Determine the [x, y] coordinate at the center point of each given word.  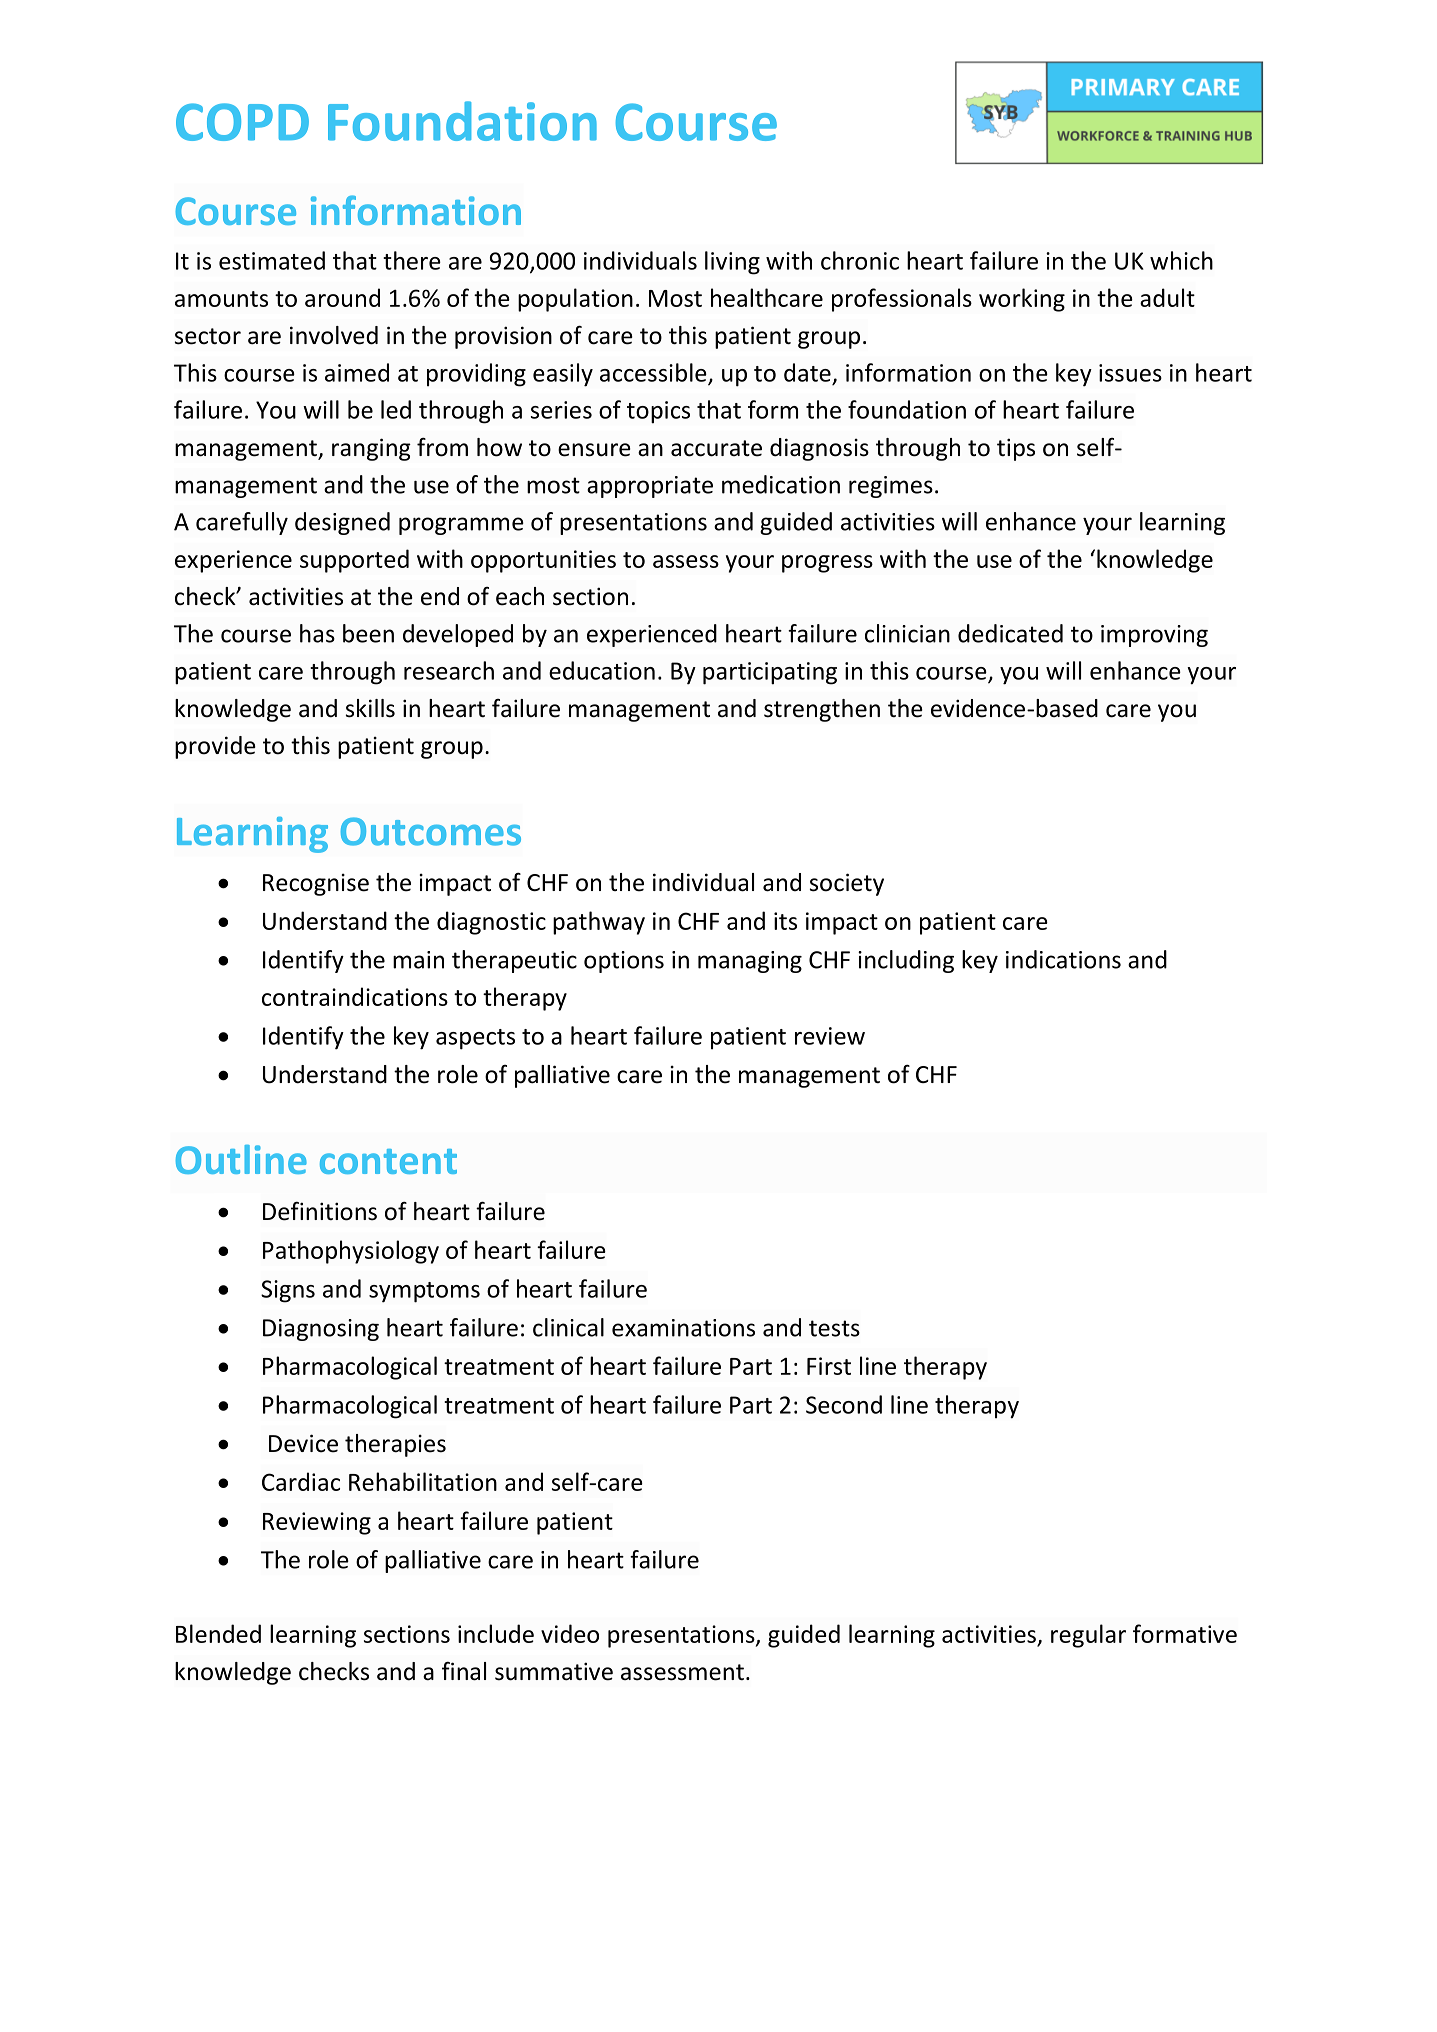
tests [834, 1328]
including [906, 961]
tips [1016, 449]
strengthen [822, 710]
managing [750, 962]
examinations [683, 1328]
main [418, 960]
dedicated [1010, 633]
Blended [218, 1633]
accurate [716, 448]
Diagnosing [321, 1330]
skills [370, 708]
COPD [242, 122]
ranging [371, 449]
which [1181, 260]
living [732, 263]
